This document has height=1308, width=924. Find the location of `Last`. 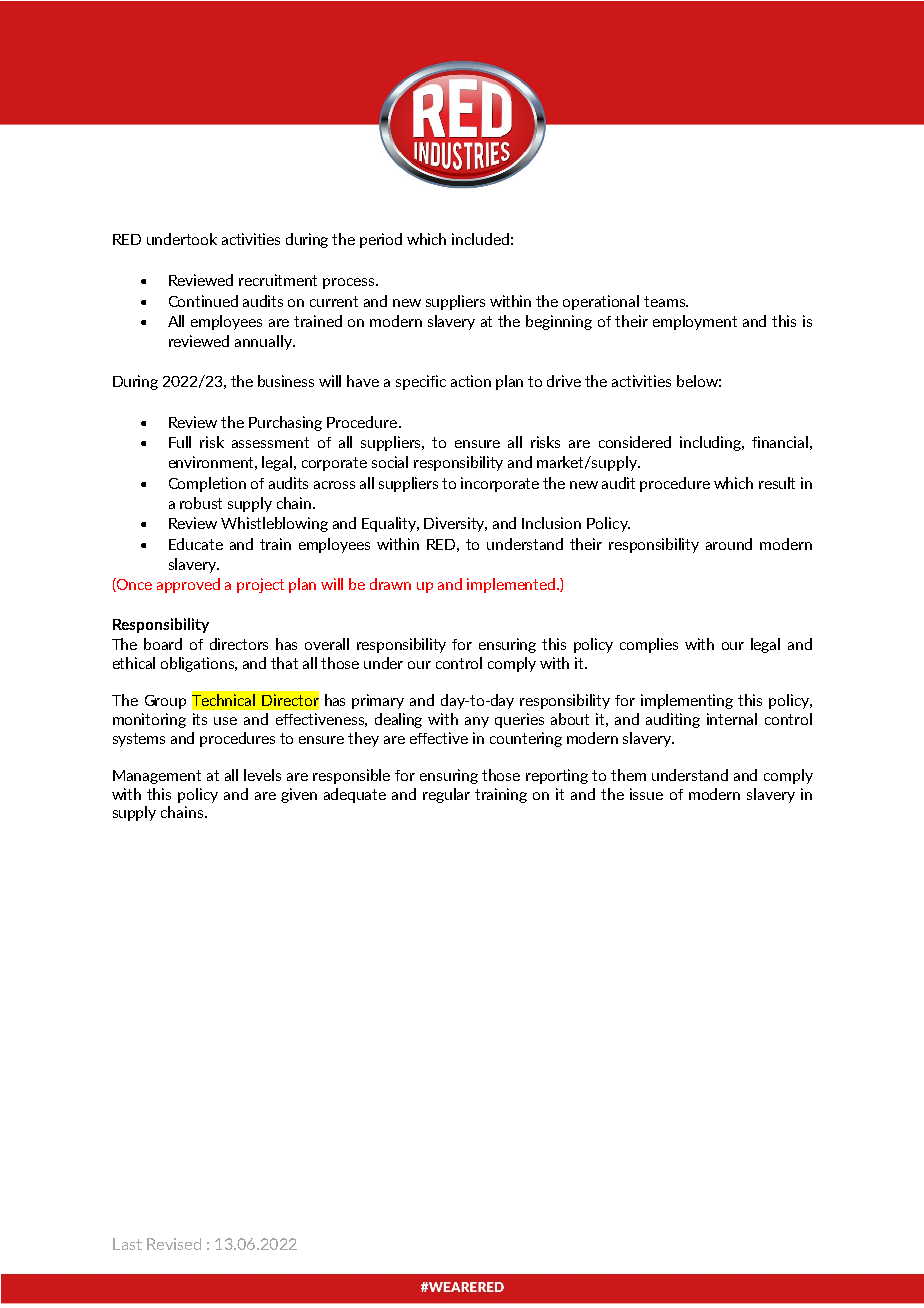

Last is located at coordinates (127, 1244).
